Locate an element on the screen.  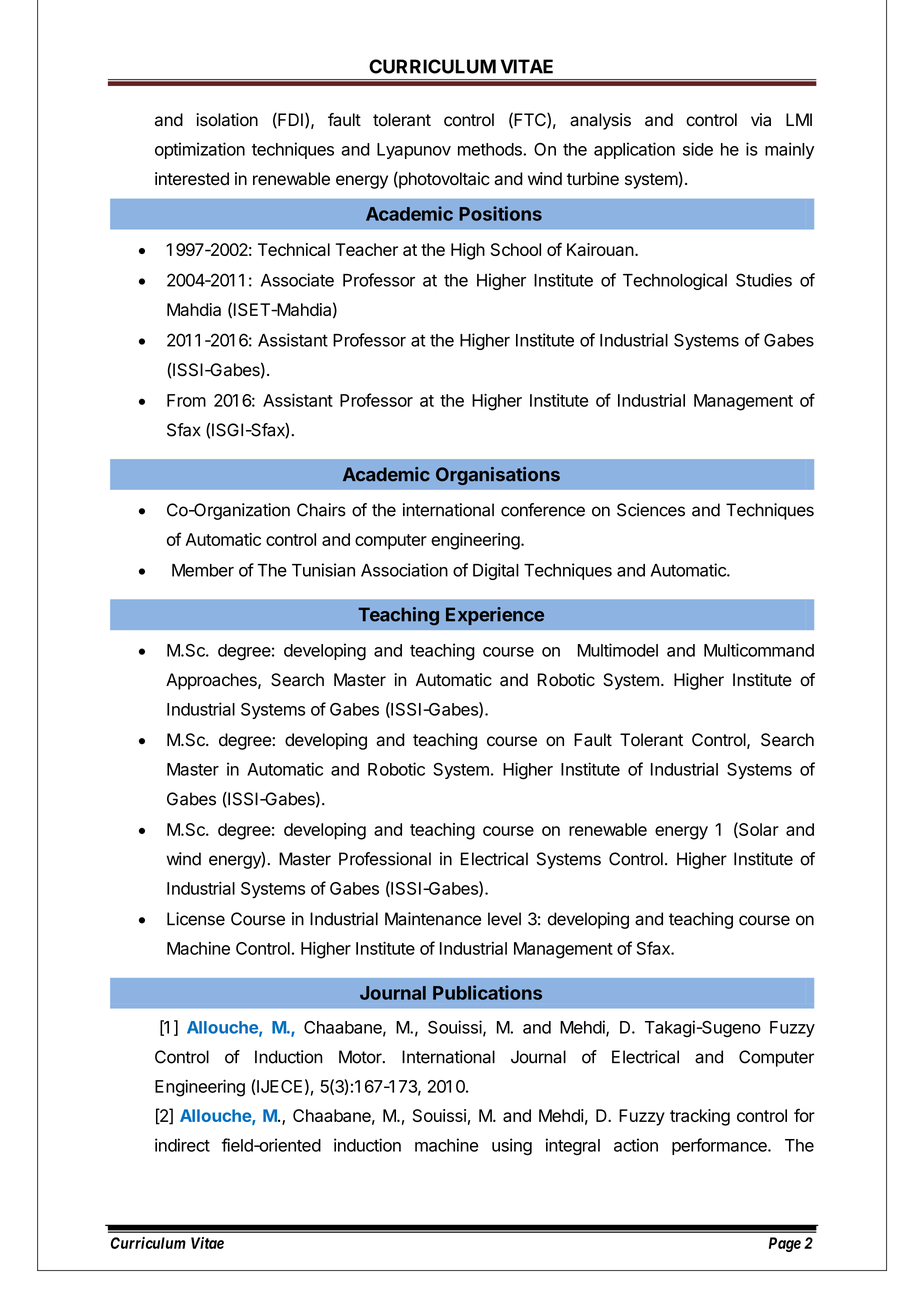
side is located at coordinates (698, 149).
